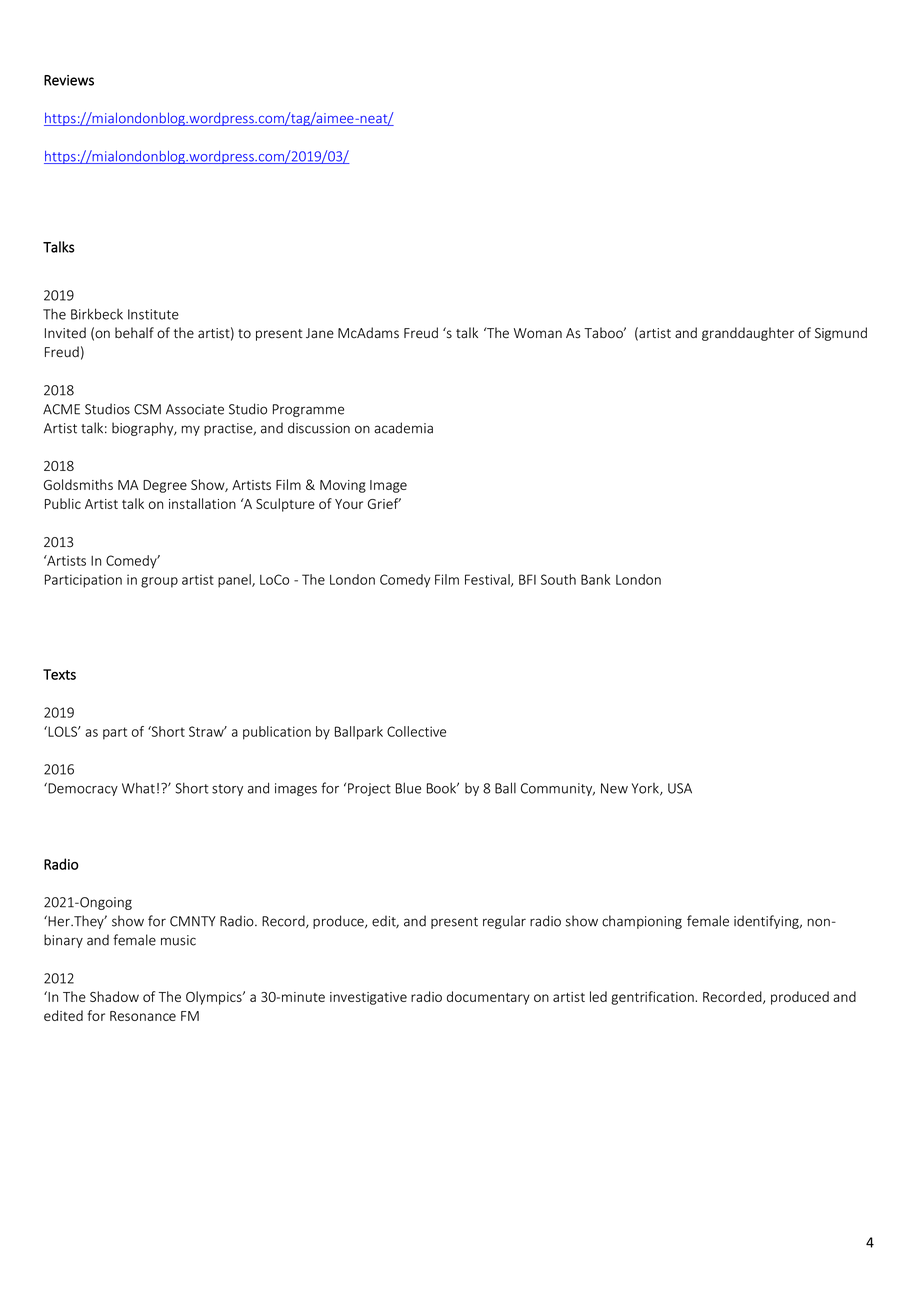  What do you see at coordinates (114, 996) in the screenshot?
I see `Shadow` at bounding box center [114, 996].
